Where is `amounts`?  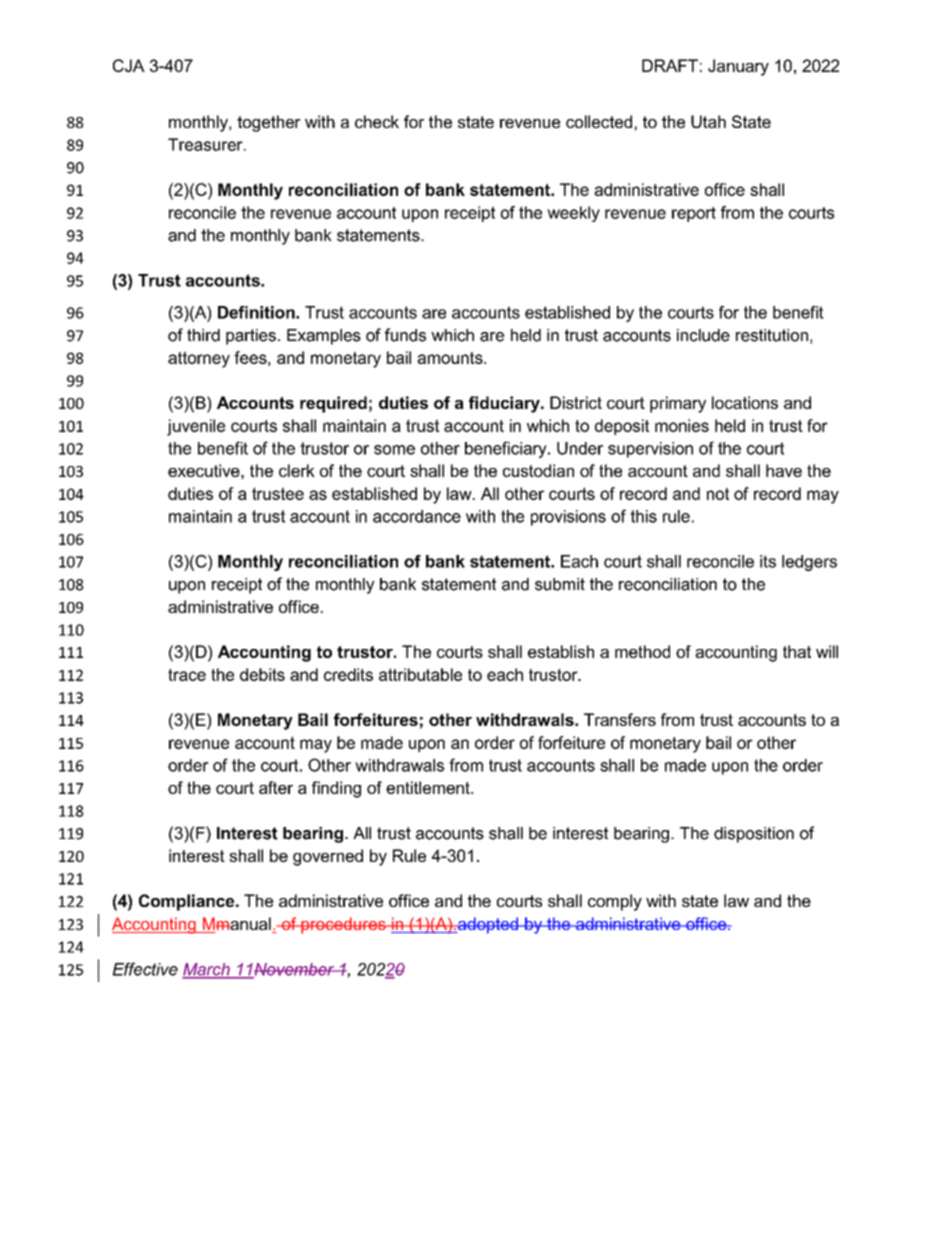
amounts is located at coordinates (451, 358).
